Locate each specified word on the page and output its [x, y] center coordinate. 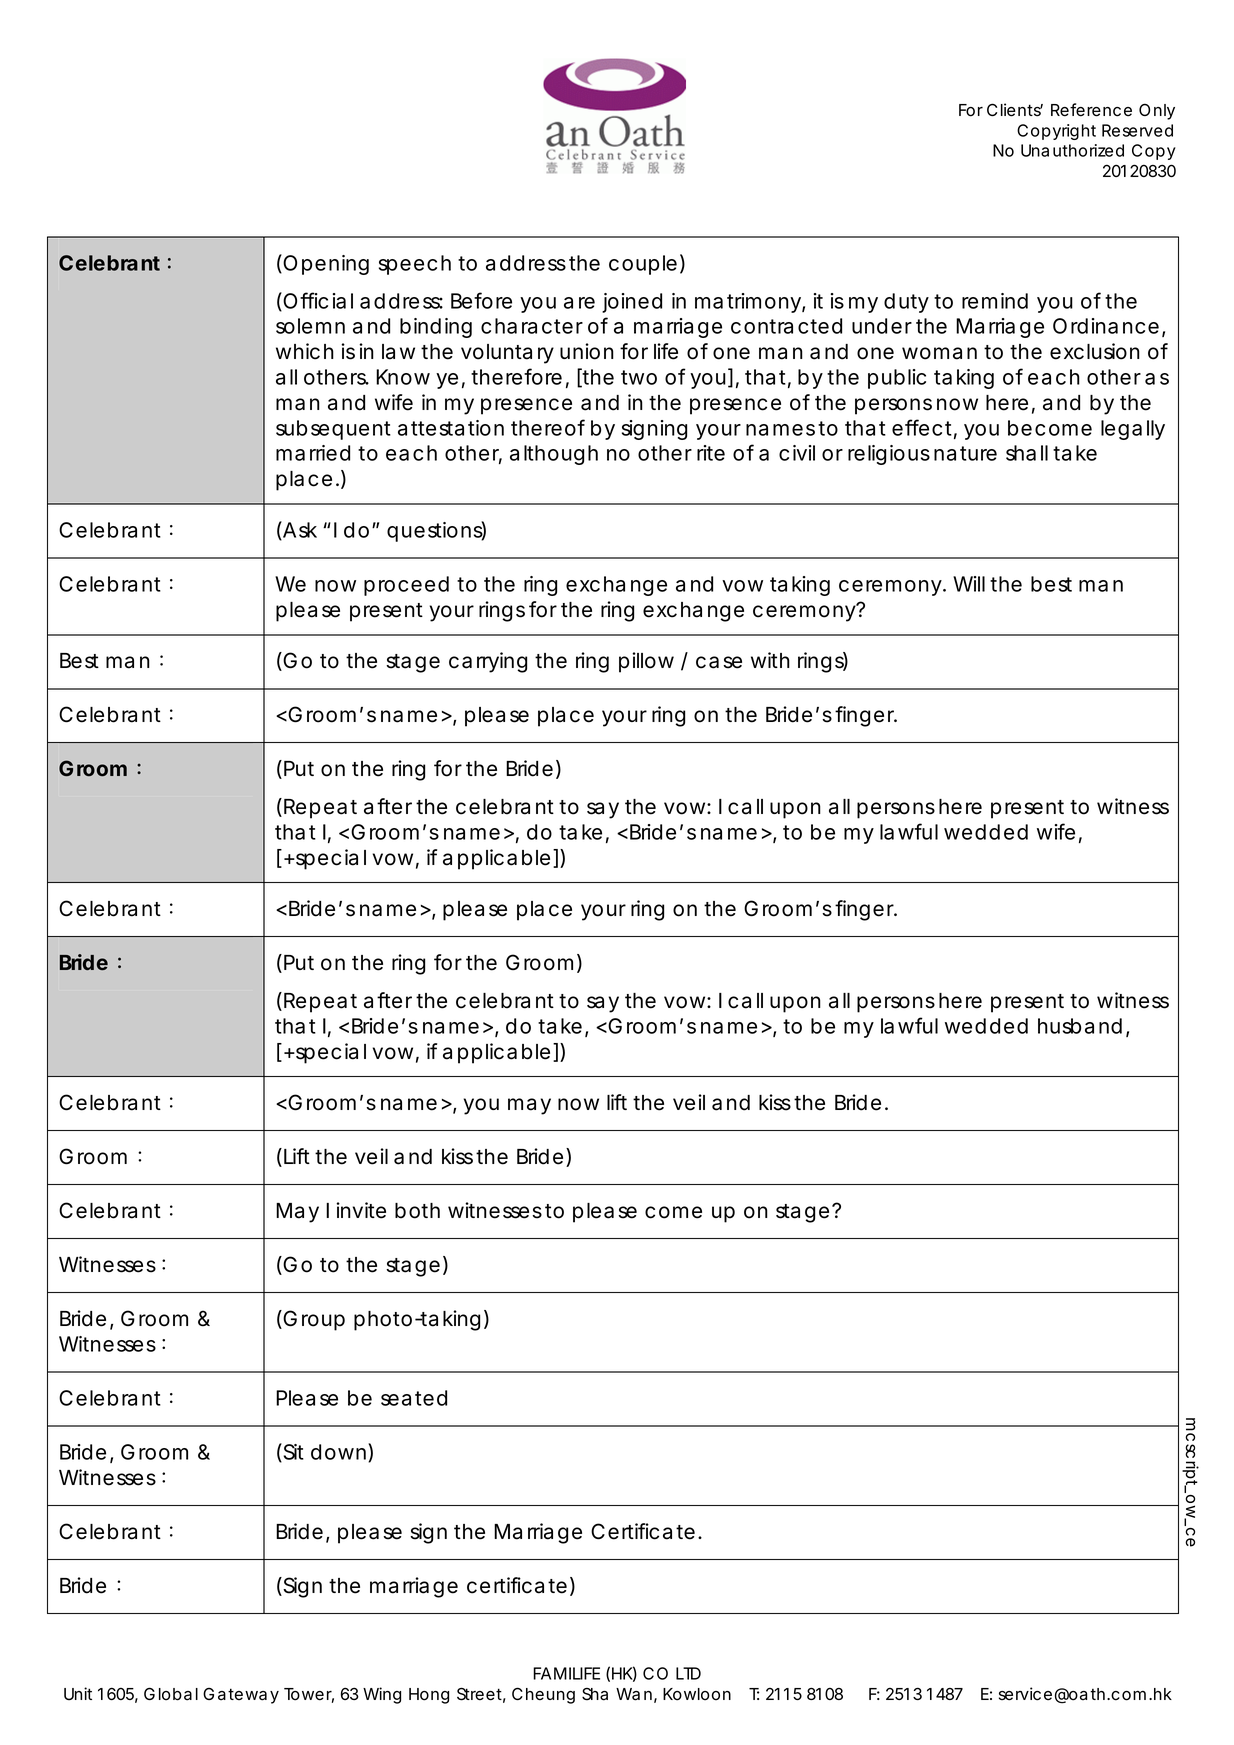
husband [1080, 1026]
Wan [634, 1694]
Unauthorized [1072, 150]
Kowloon [697, 1694]
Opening [325, 264]
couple [643, 265]
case [719, 662]
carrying [488, 662]
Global [171, 1694]
